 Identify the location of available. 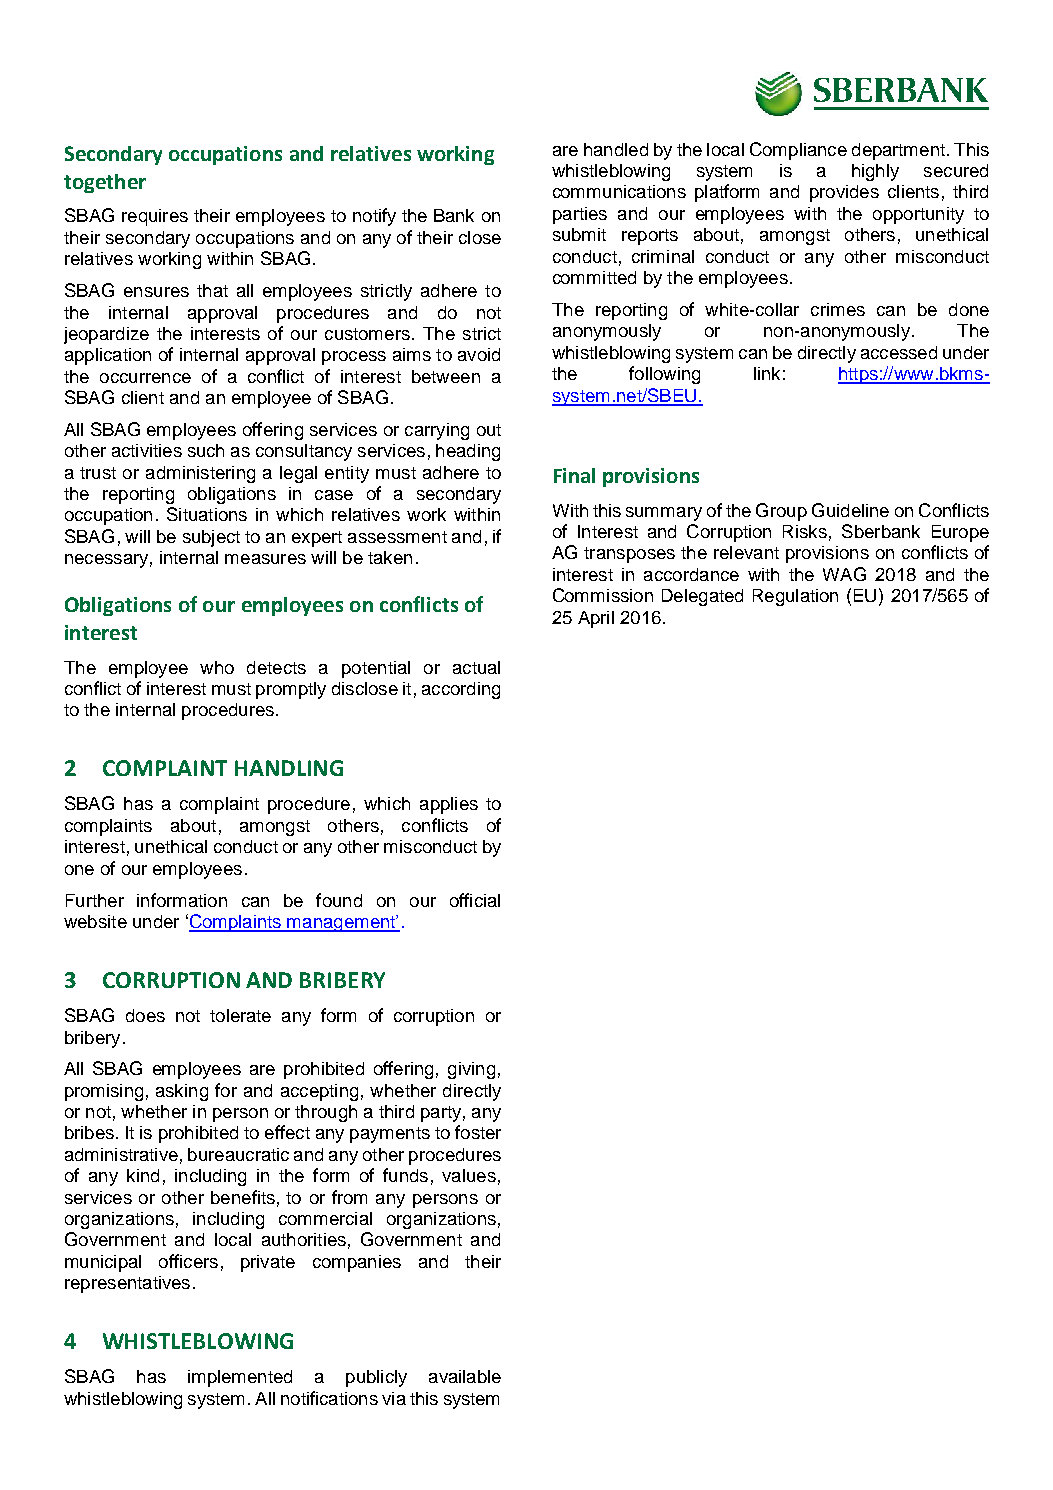
(465, 1376).
